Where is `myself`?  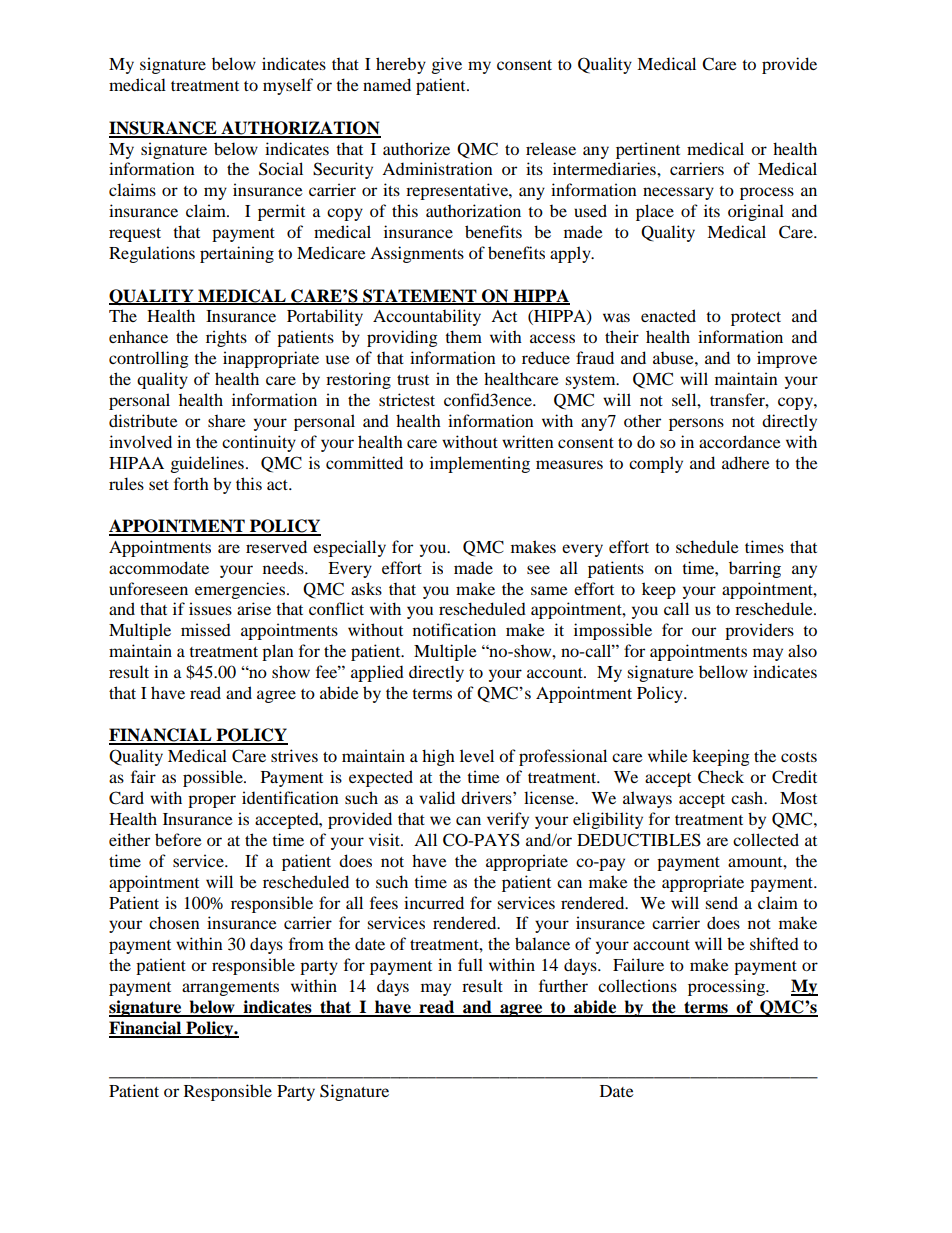 myself is located at coordinates (288, 86).
